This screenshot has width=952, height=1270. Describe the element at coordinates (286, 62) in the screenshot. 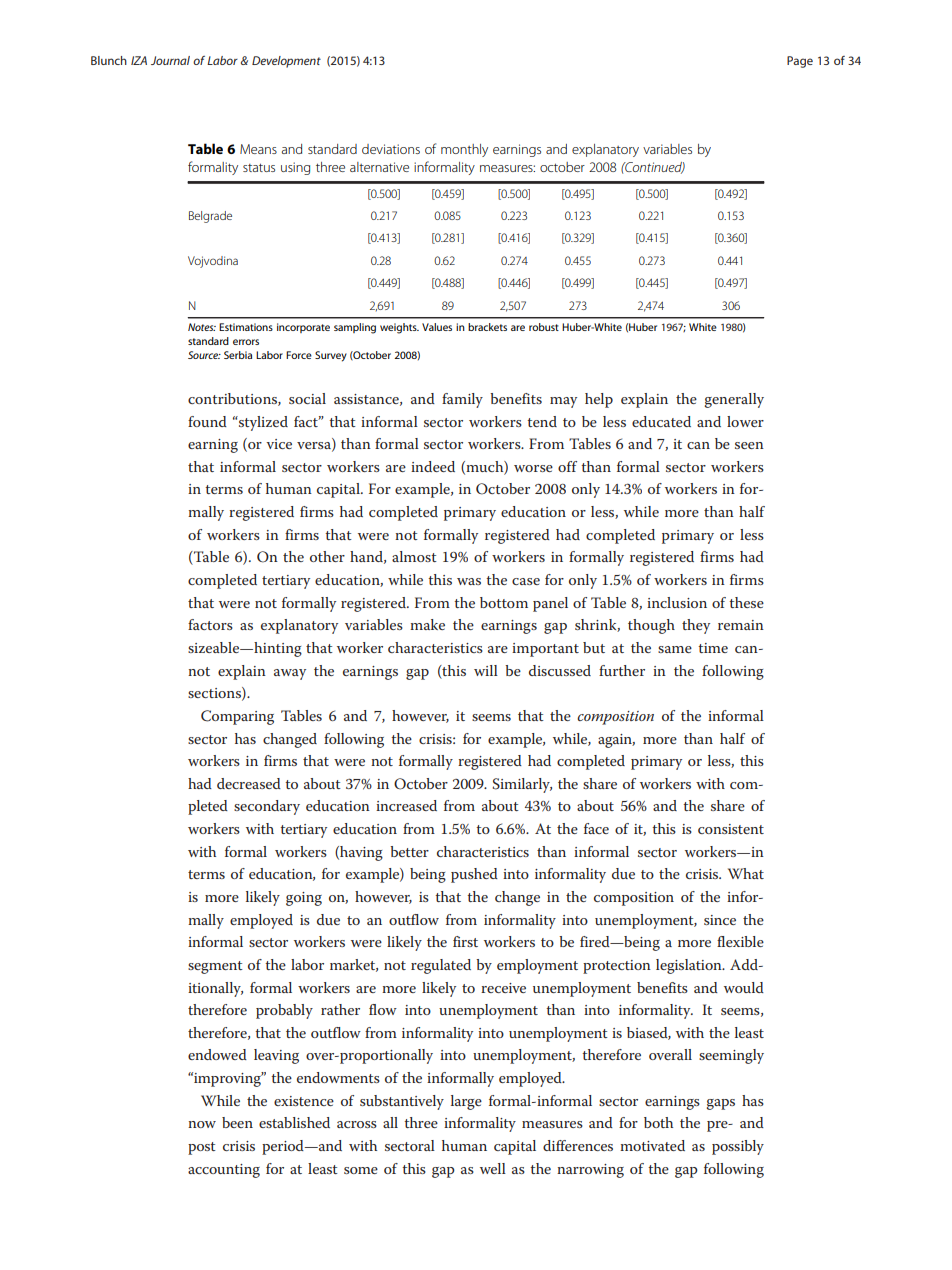

I see `Development` at that location.
